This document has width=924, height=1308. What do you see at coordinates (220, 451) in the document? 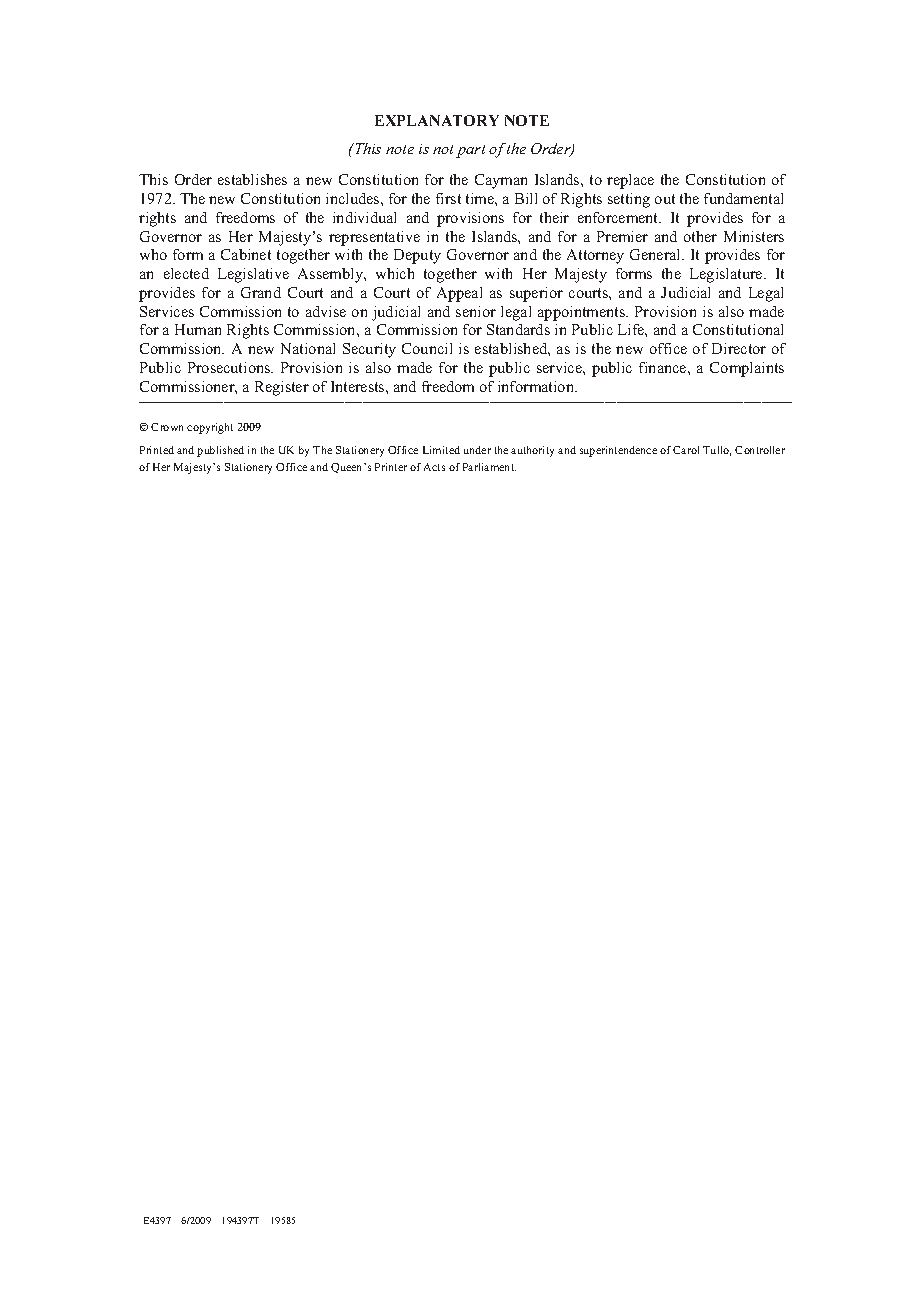
I see `published` at bounding box center [220, 451].
